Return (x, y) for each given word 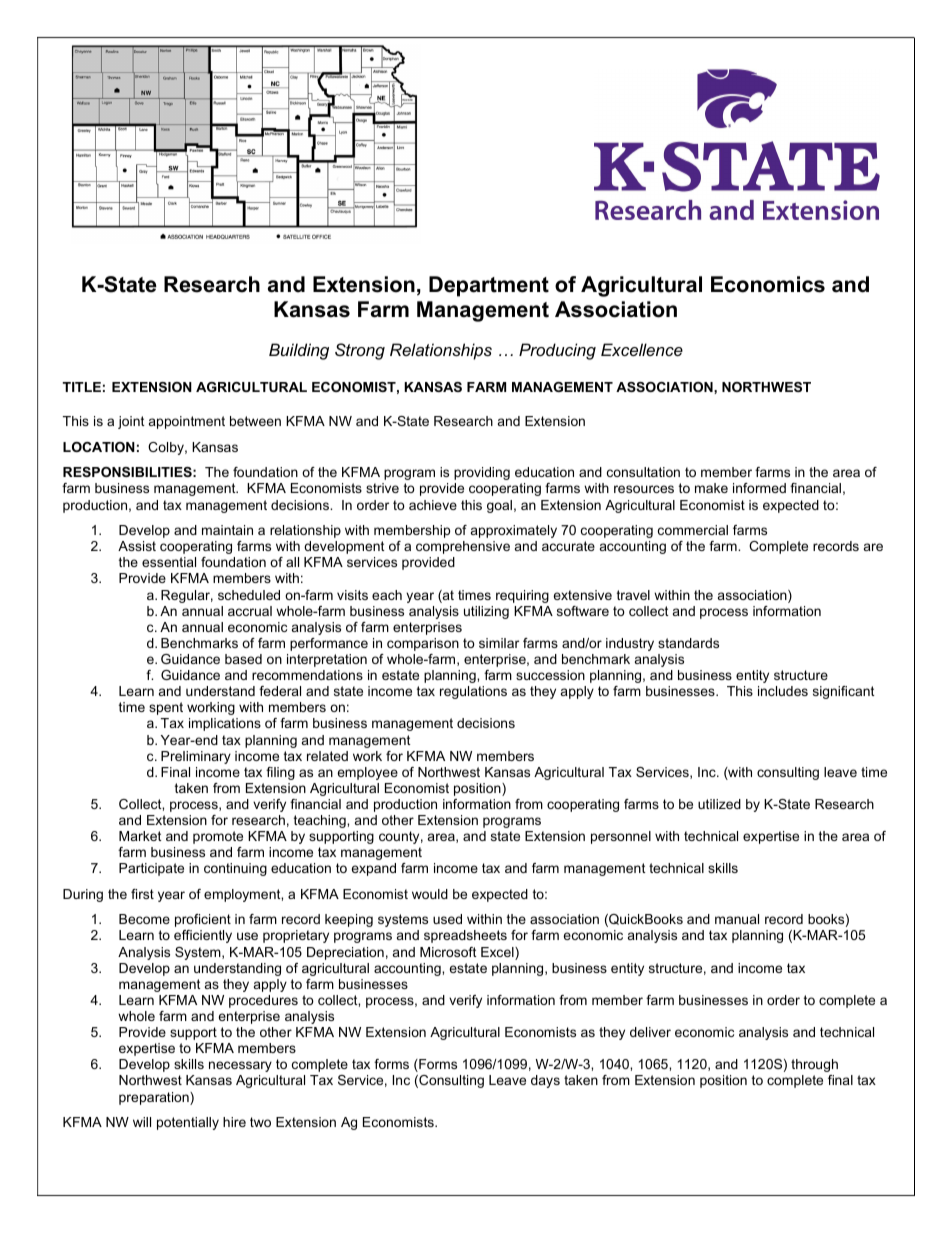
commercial (693, 530)
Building (299, 351)
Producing (557, 351)
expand (373, 869)
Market (140, 836)
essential (169, 562)
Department (489, 286)
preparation (155, 1098)
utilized (719, 804)
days (545, 1081)
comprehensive (463, 547)
